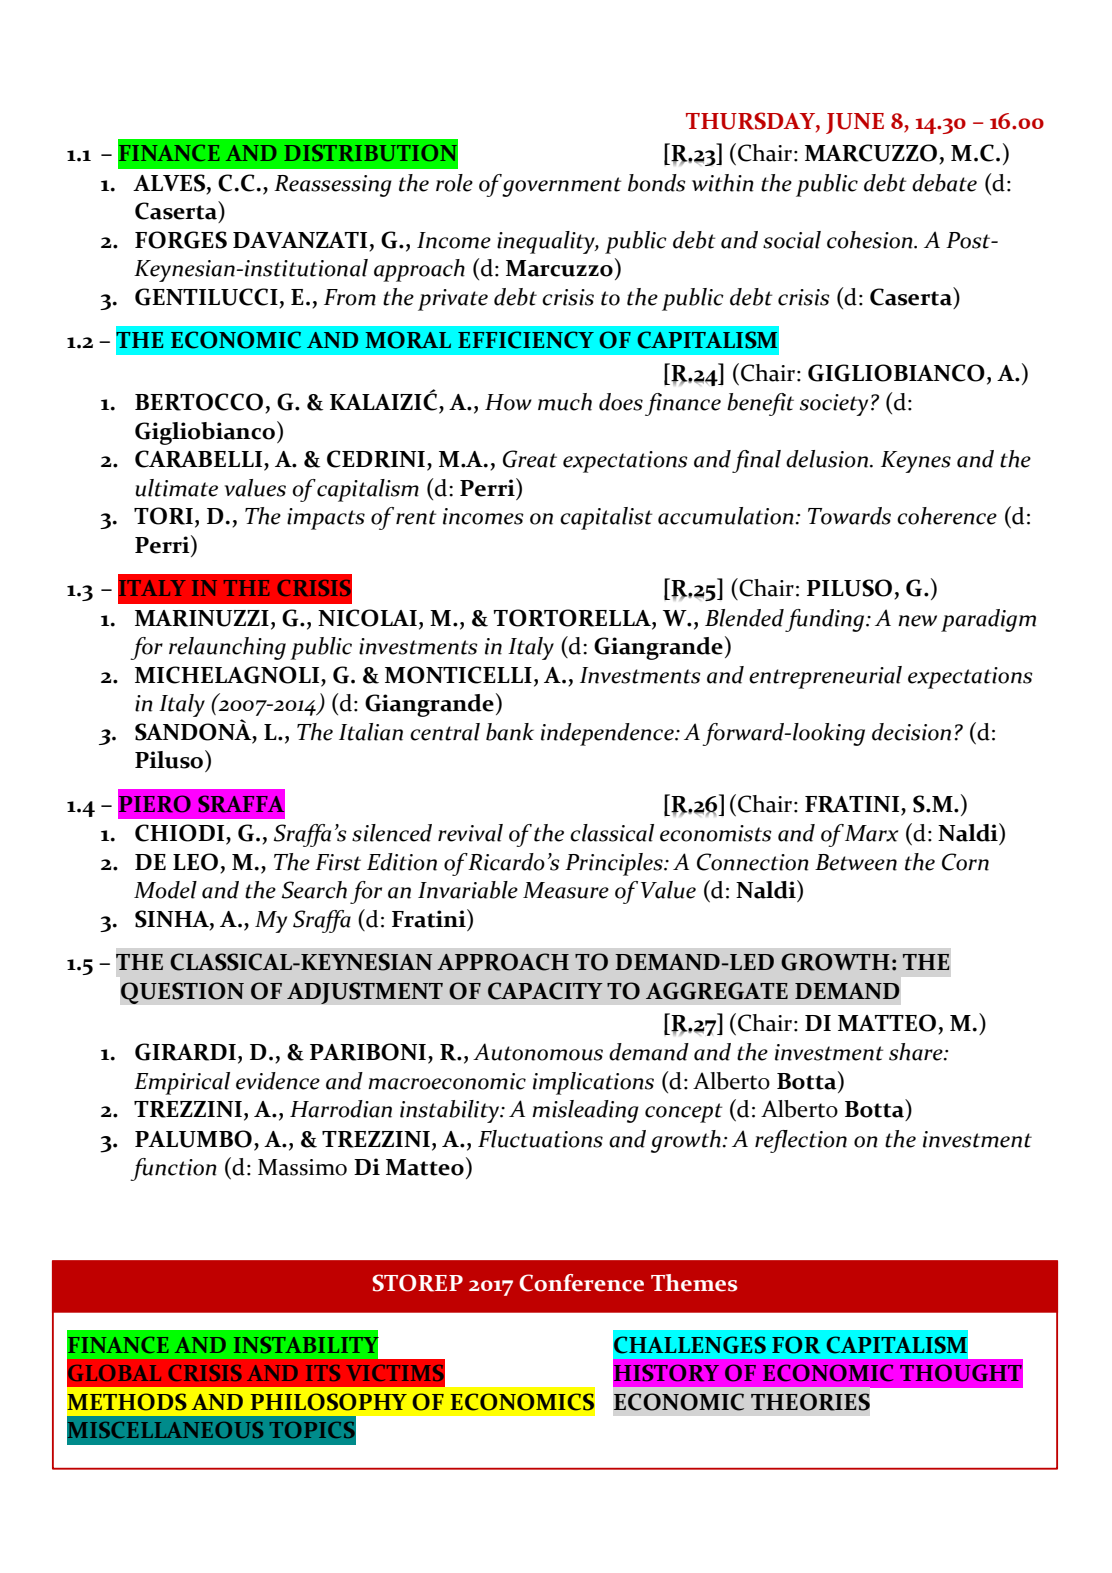 The image size is (1112, 1573). Describe the element at coordinates (182, 993) in the document. I see `QUESTION` at that location.
